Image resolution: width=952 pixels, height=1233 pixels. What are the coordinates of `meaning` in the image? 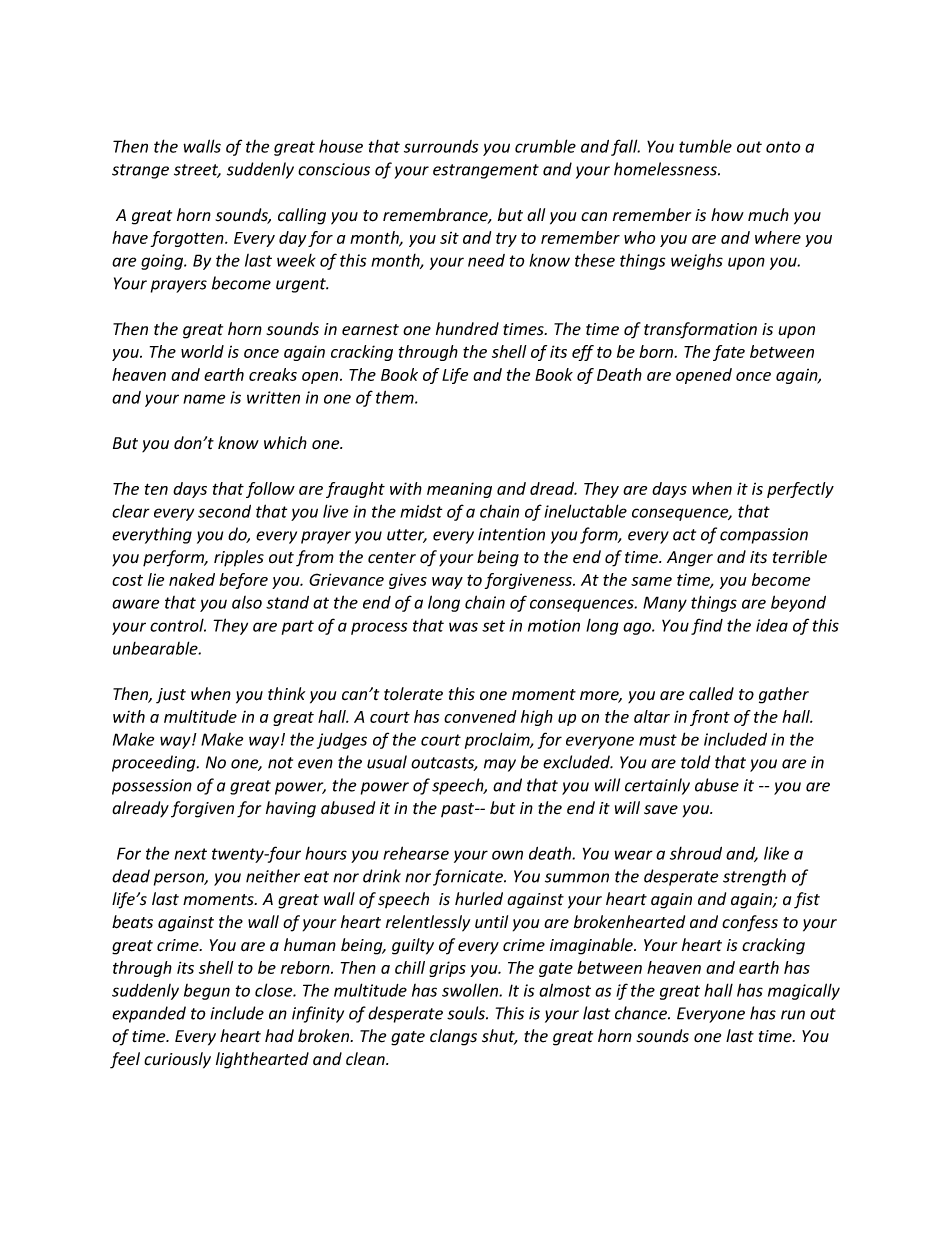 It's located at (459, 490).
